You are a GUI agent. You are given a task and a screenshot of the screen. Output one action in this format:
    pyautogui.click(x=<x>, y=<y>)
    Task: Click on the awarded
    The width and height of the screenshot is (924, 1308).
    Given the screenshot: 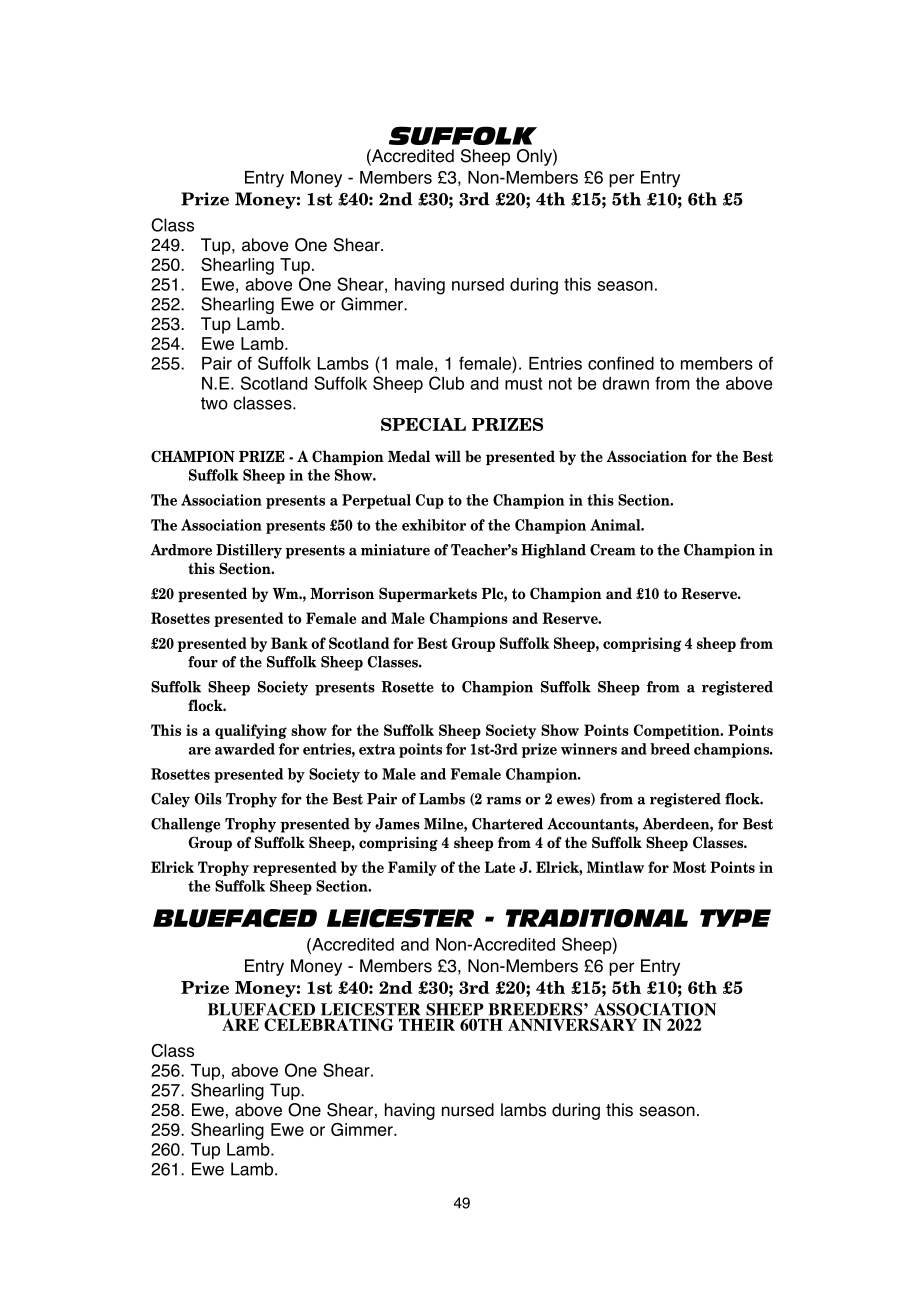 What is the action you would take?
    pyautogui.click(x=245, y=749)
